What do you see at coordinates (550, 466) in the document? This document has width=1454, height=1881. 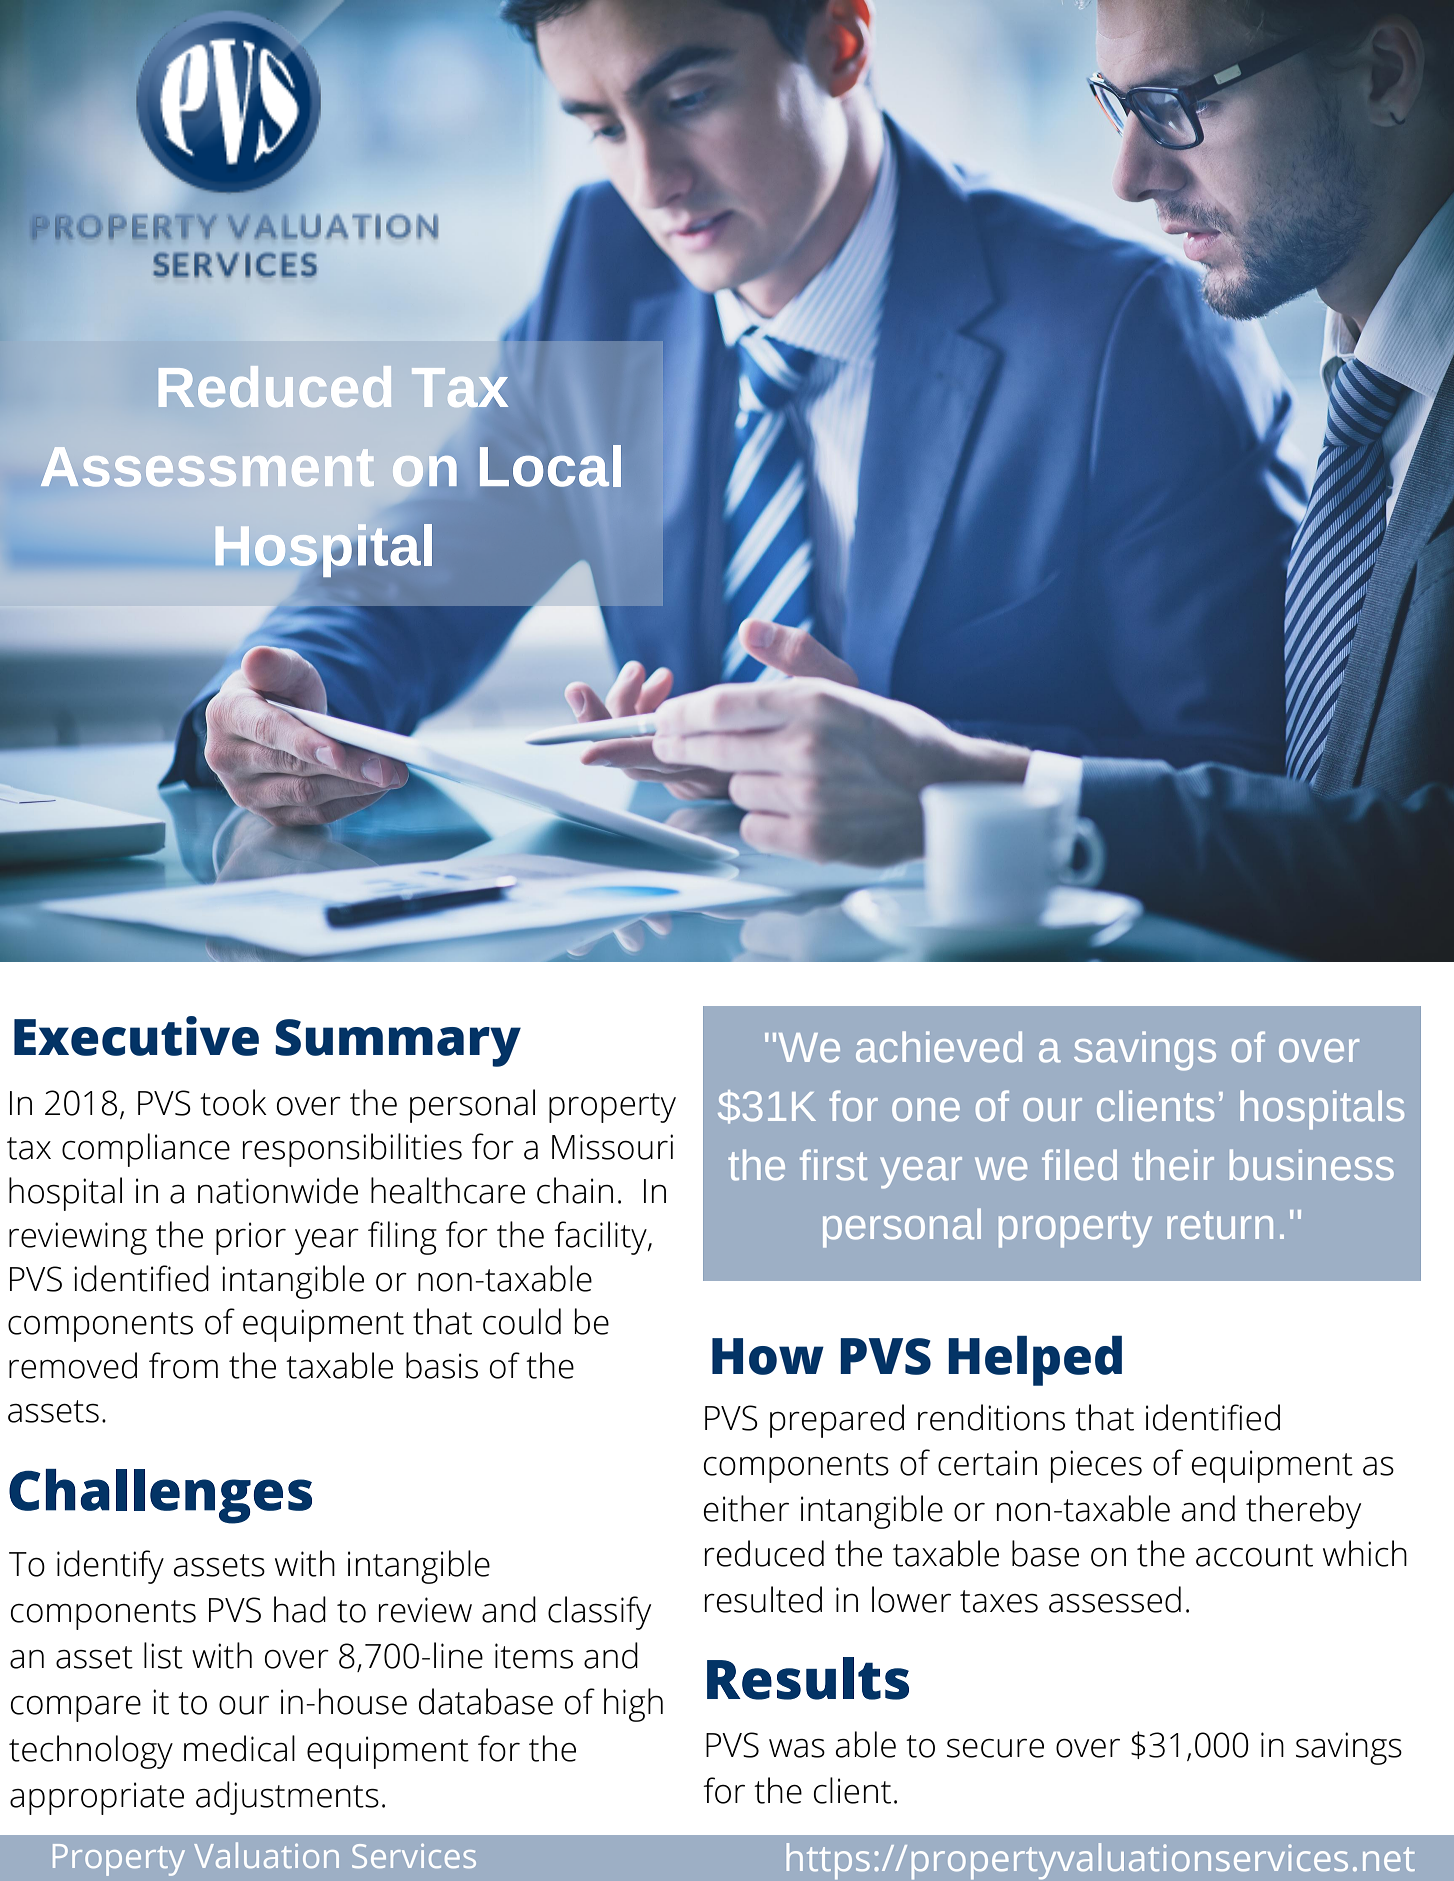 I see `Local` at bounding box center [550, 466].
